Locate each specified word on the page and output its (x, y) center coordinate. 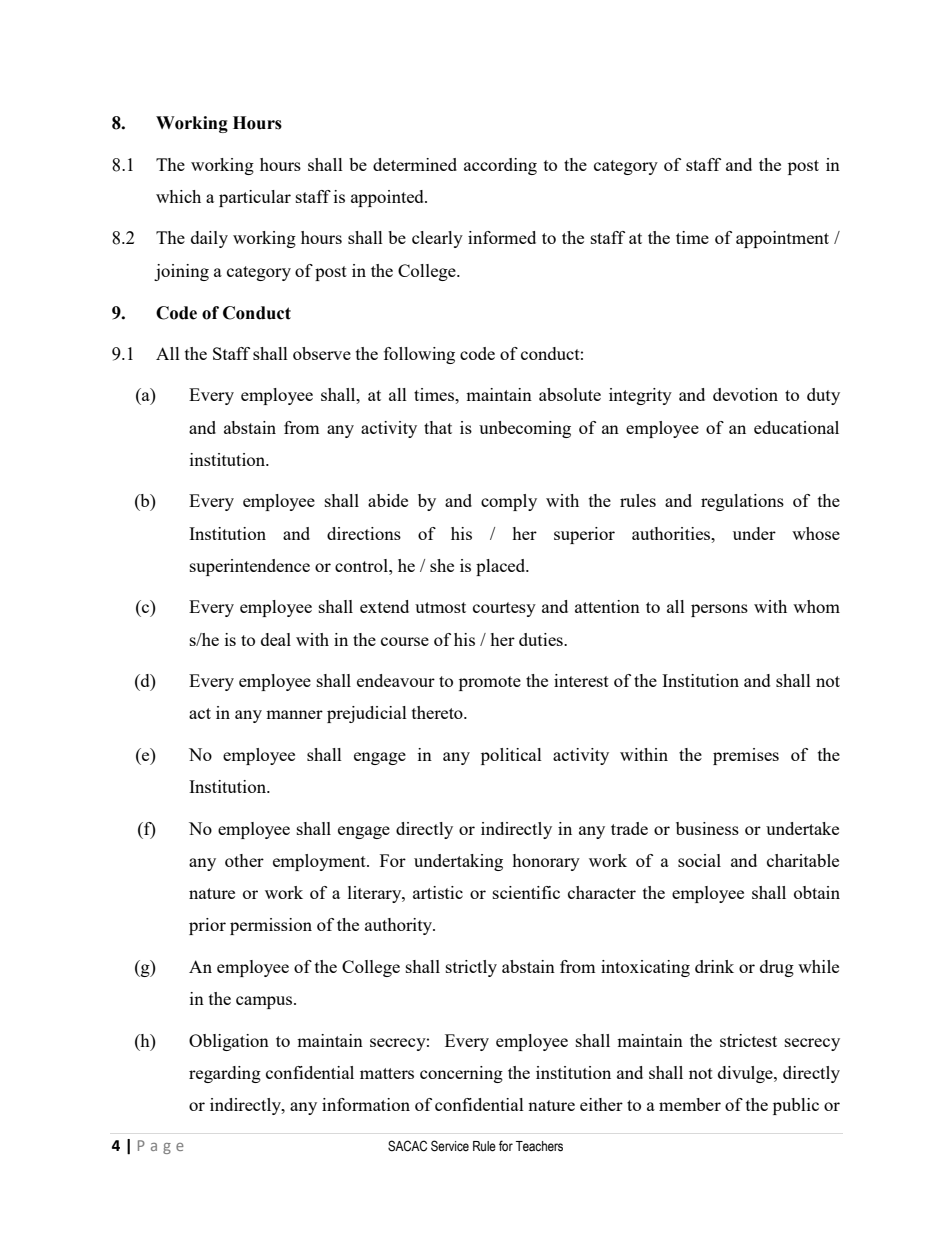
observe (322, 353)
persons (719, 610)
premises (746, 756)
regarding (225, 1074)
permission (271, 926)
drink (714, 966)
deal (276, 639)
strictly (471, 968)
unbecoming (525, 429)
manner (294, 714)
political (511, 756)
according (500, 166)
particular (255, 198)
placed (502, 567)
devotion (745, 394)
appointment (782, 239)
